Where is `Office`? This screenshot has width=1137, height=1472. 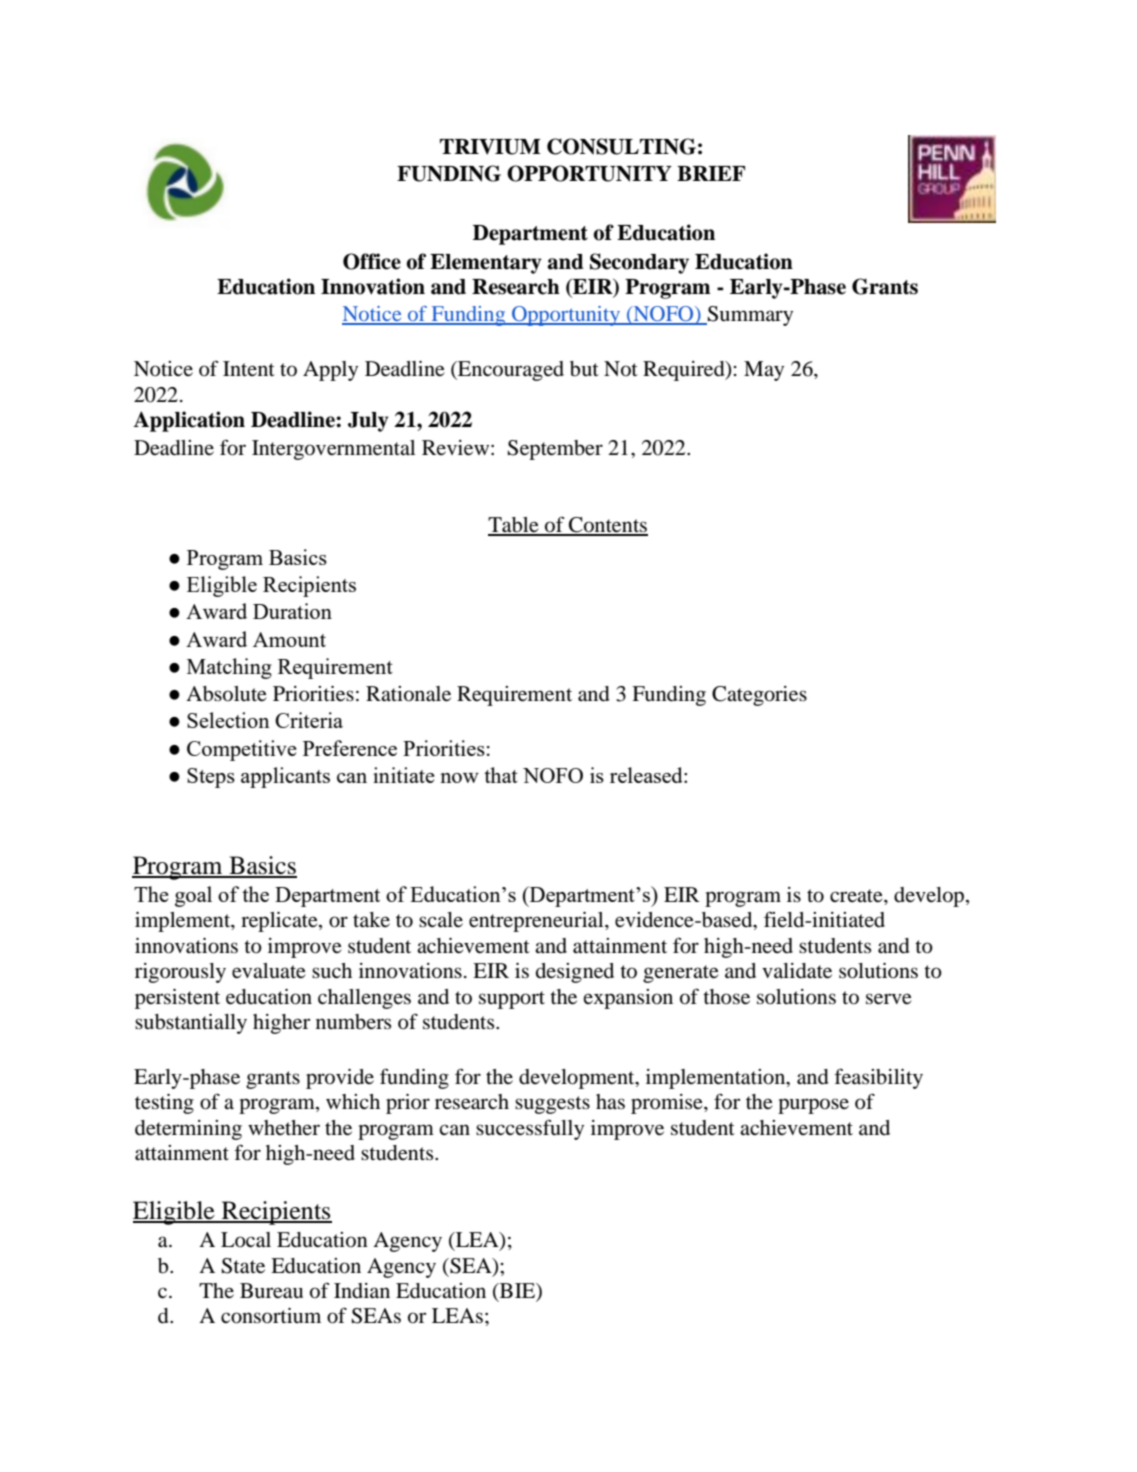
Office is located at coordinates (372, 261).
